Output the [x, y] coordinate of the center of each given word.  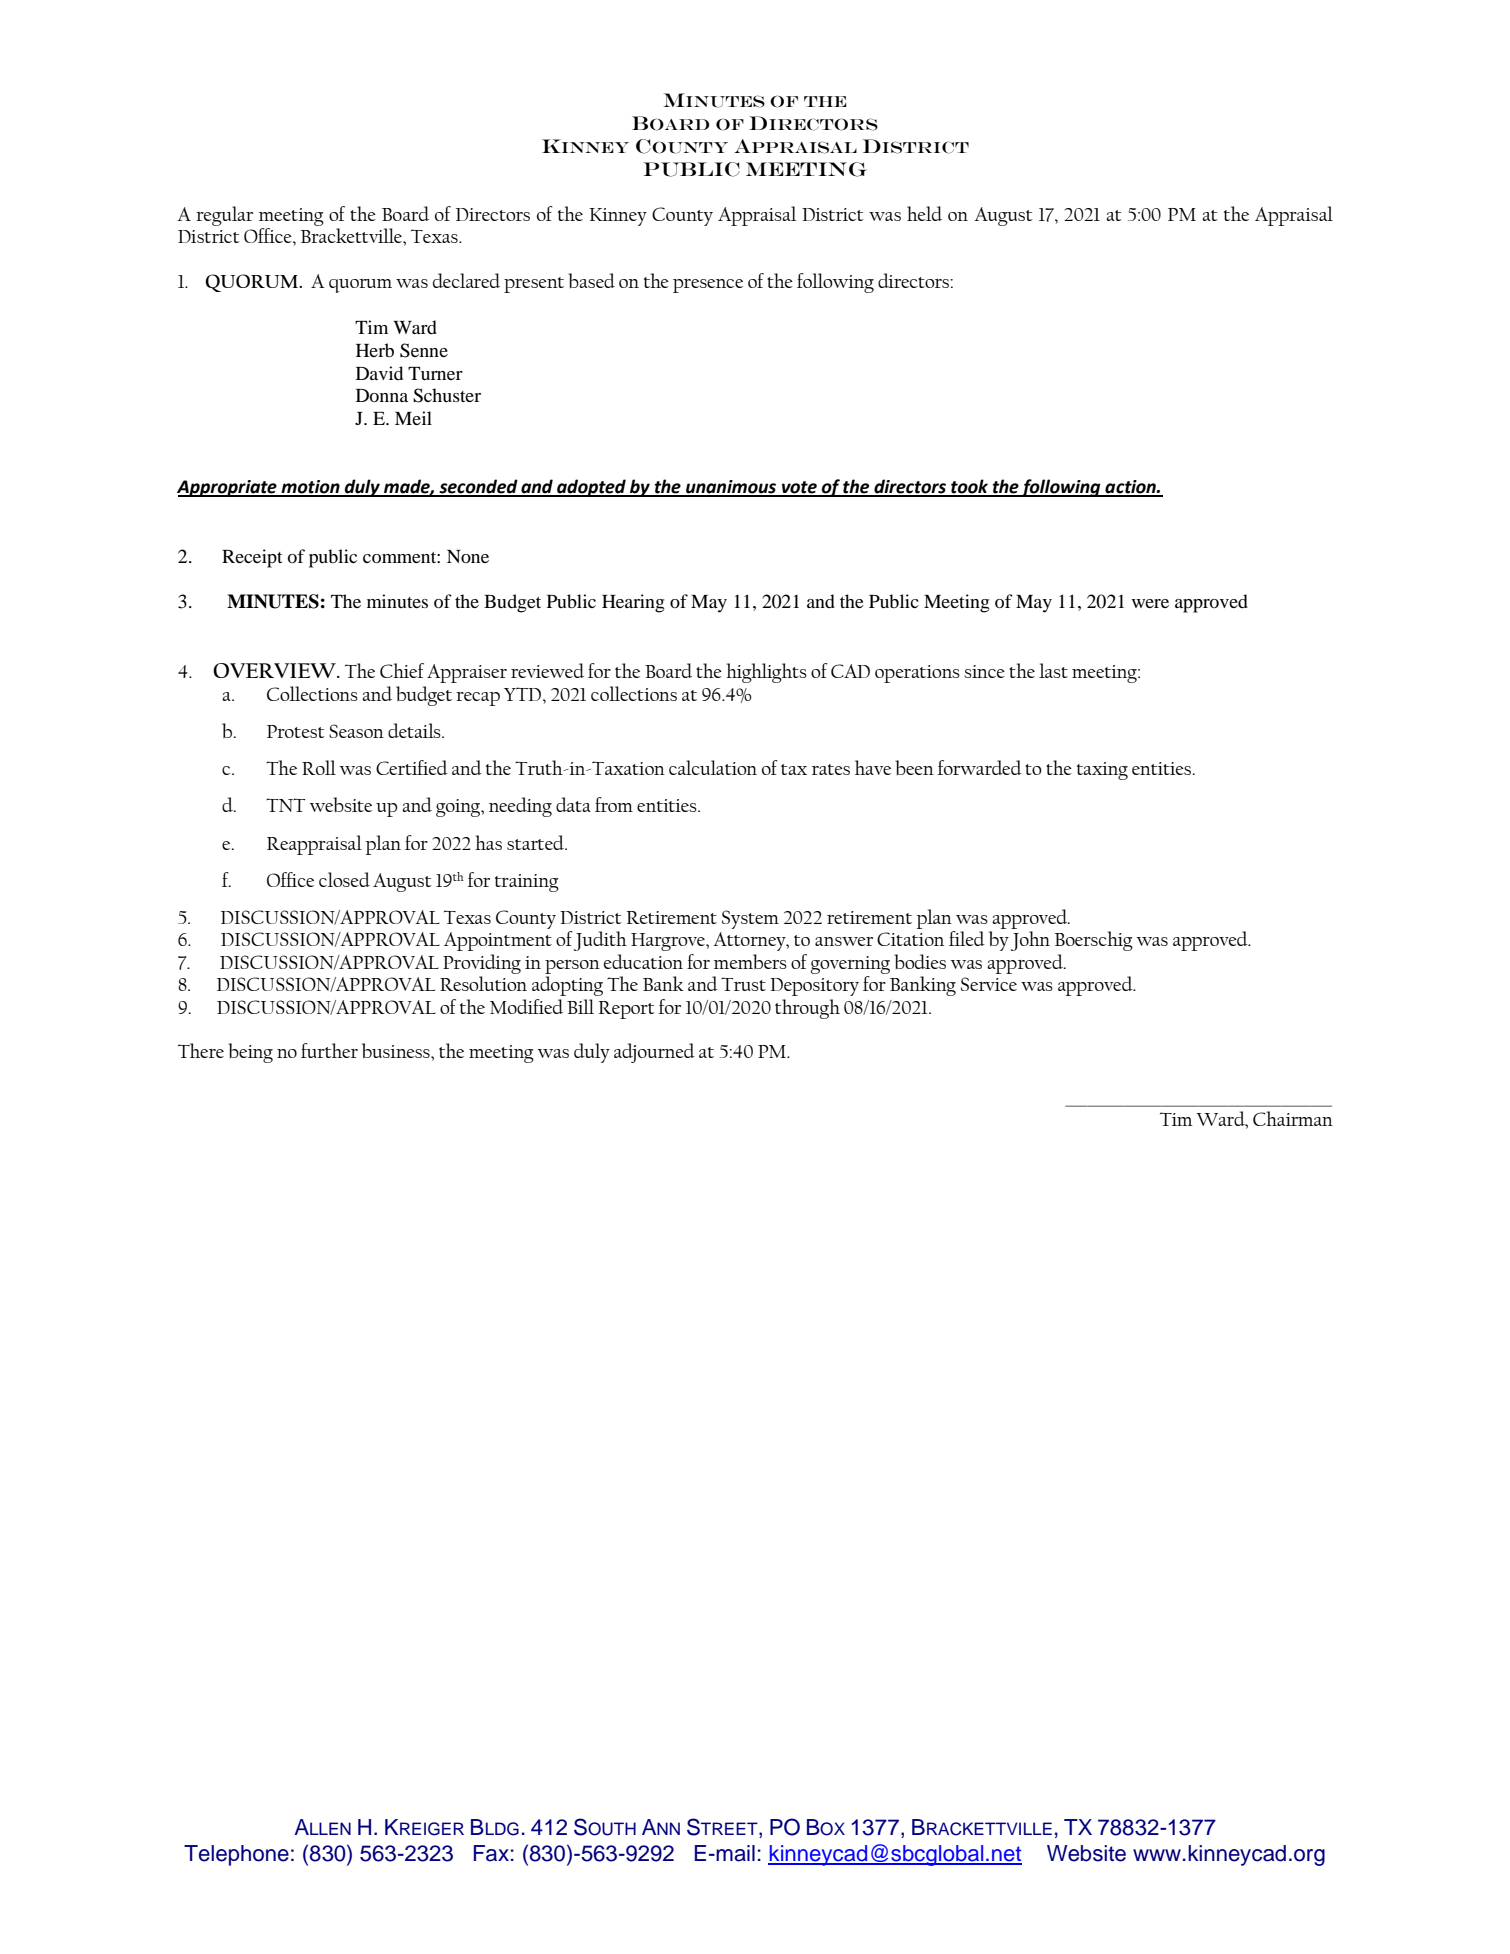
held [924, 213]
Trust [743, 984]
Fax [491, 1853]
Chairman [1293, 1118]
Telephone [236, 1855]
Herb [375, 350]
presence [708, 286]
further [329, 1050]
